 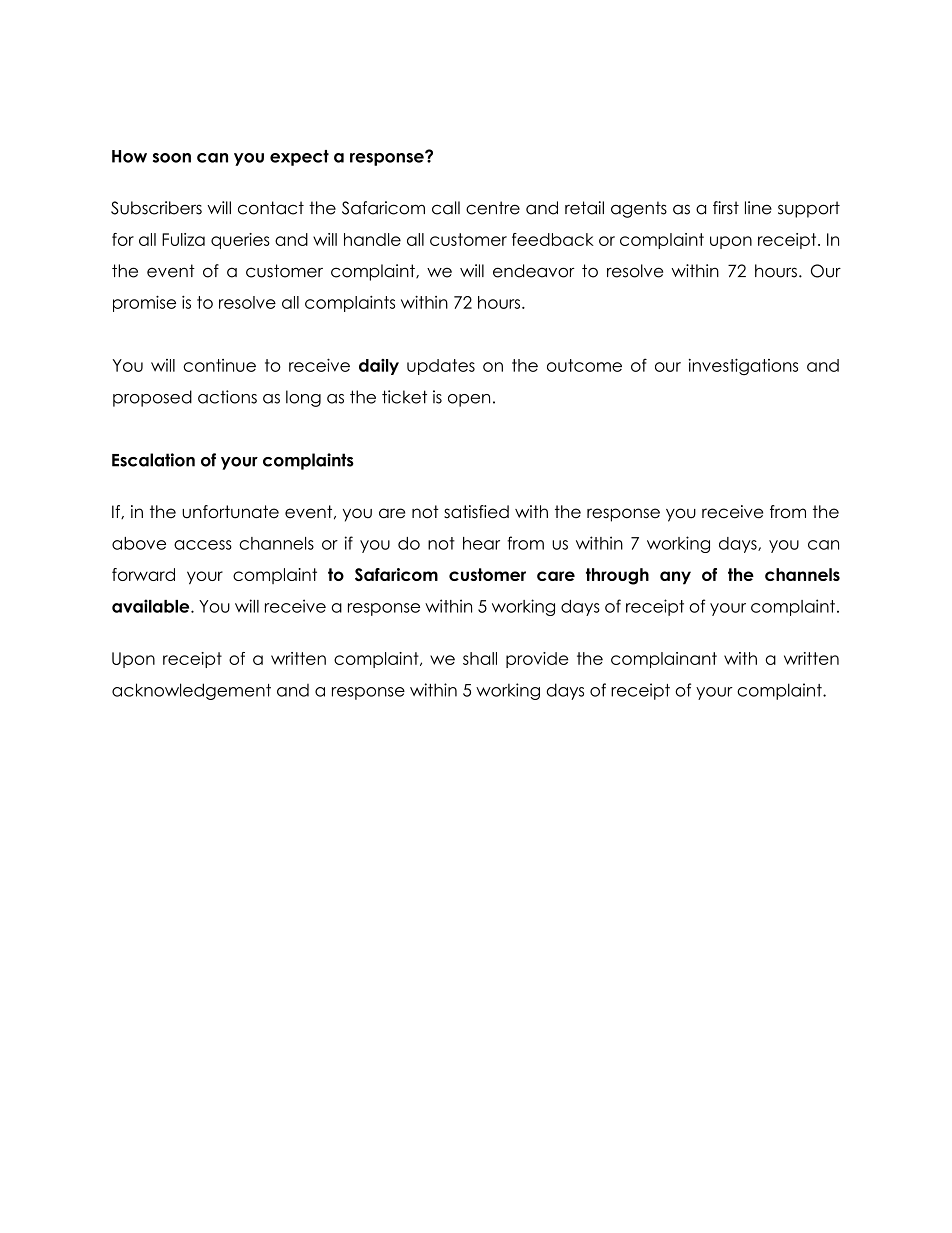 What do you see at coordinates (240, 241) in the screenshot?
I see `queries` at bounding box center [240, 241].
